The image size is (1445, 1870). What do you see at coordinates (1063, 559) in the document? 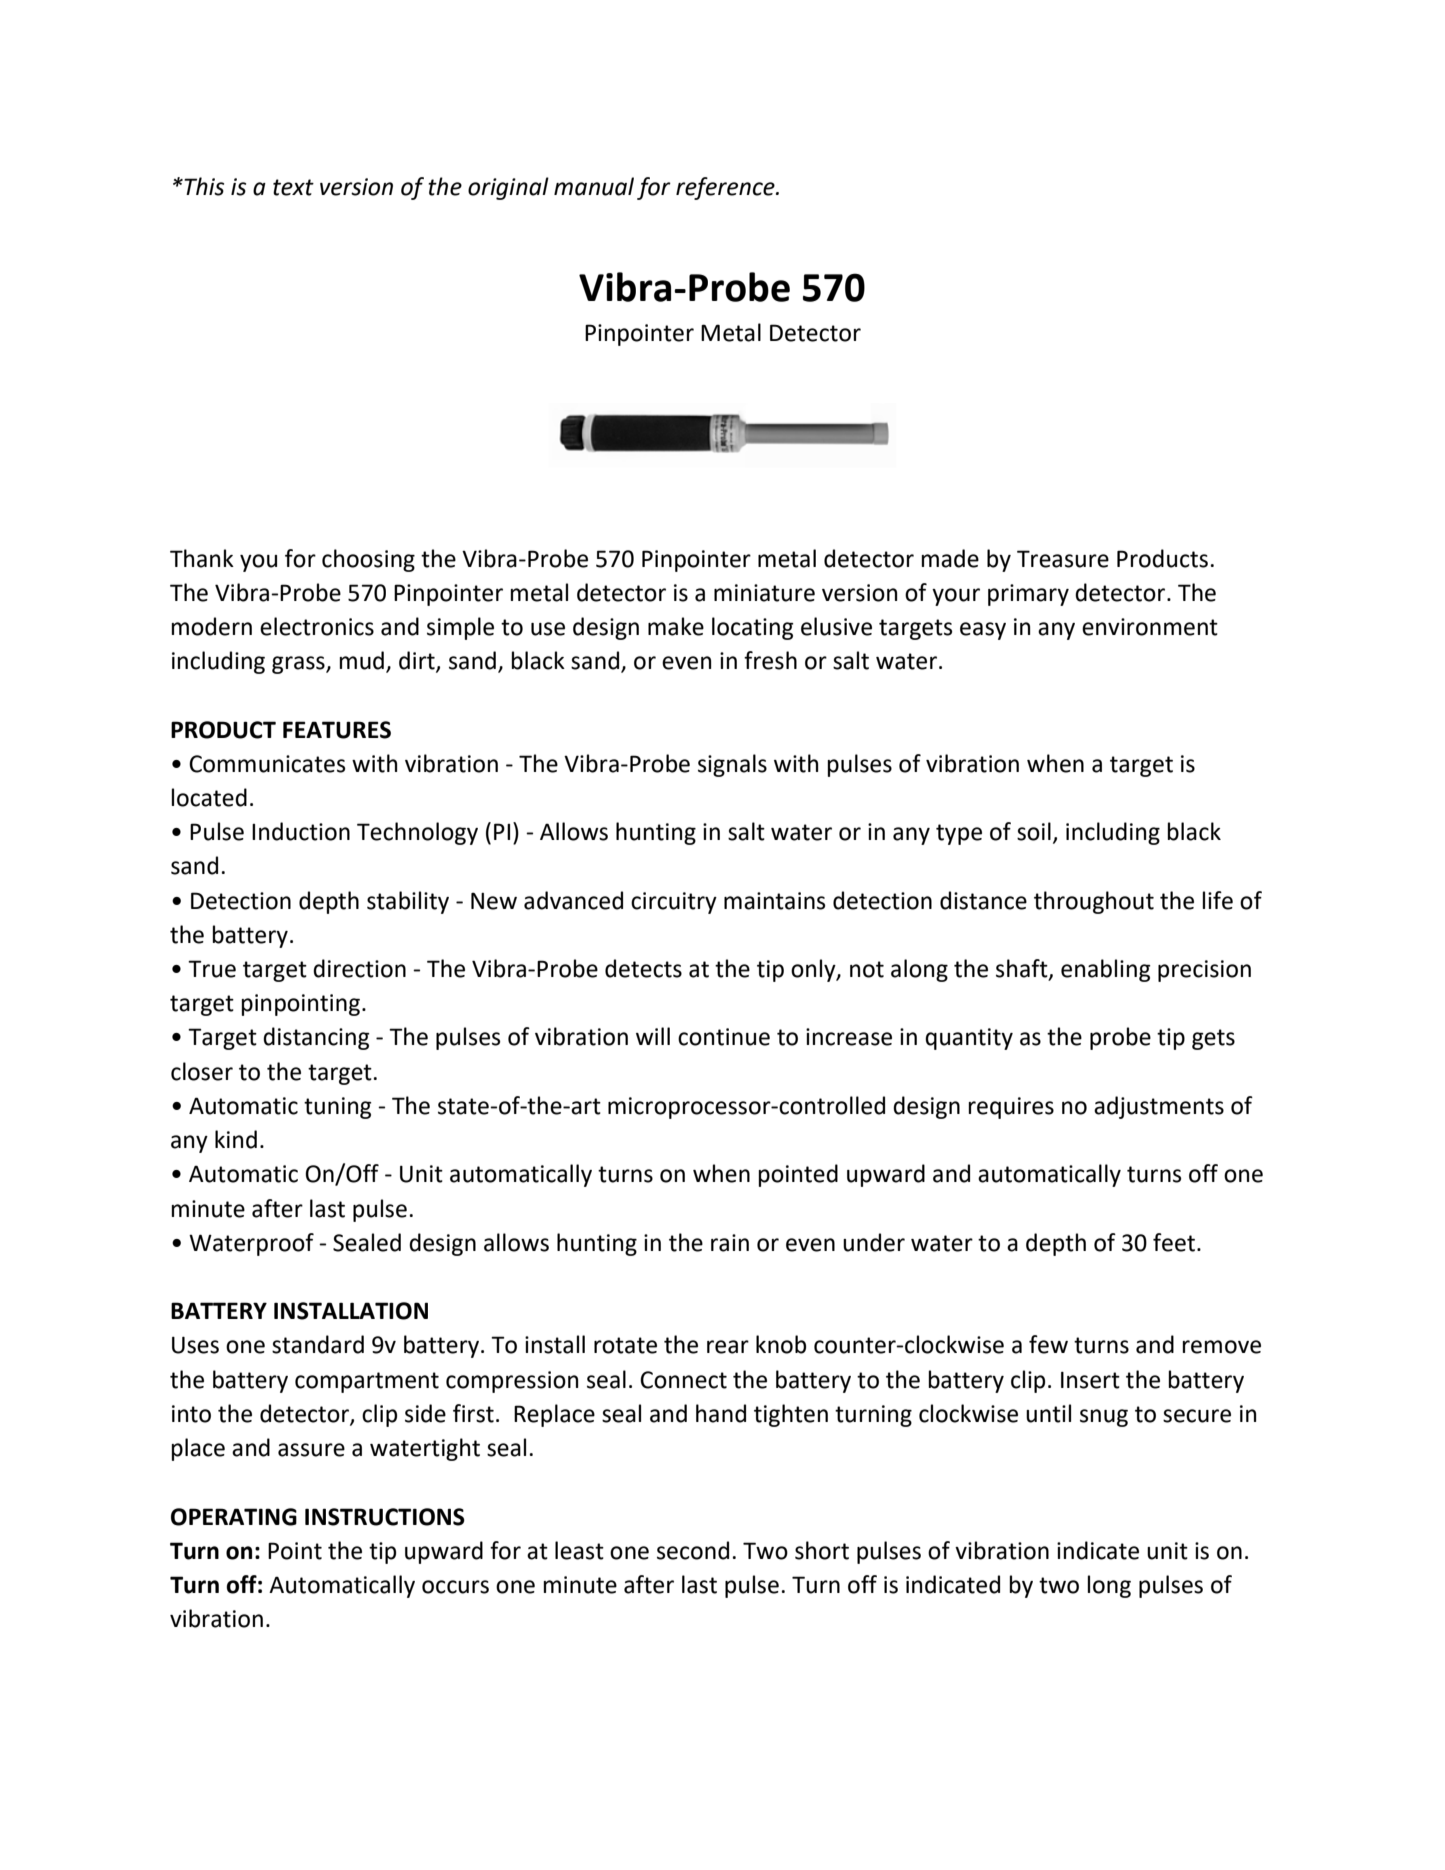
I see `Treasure` at bounding box center [1063, 559].
